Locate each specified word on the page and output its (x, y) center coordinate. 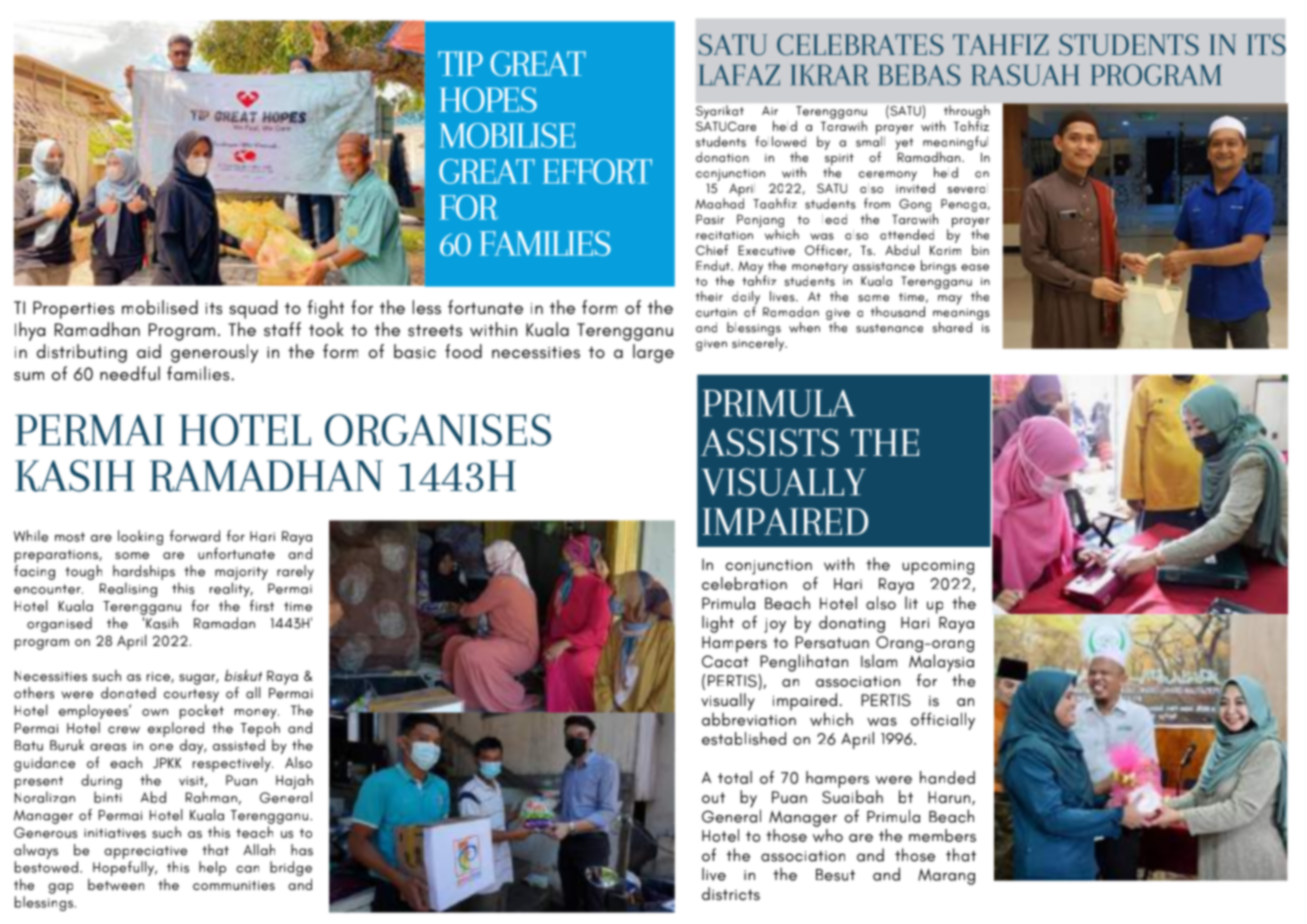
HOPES (488, 99)
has (302, 850)
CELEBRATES (860, 45)
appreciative (145, 852)
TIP (460, 63)
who (828, 835)
